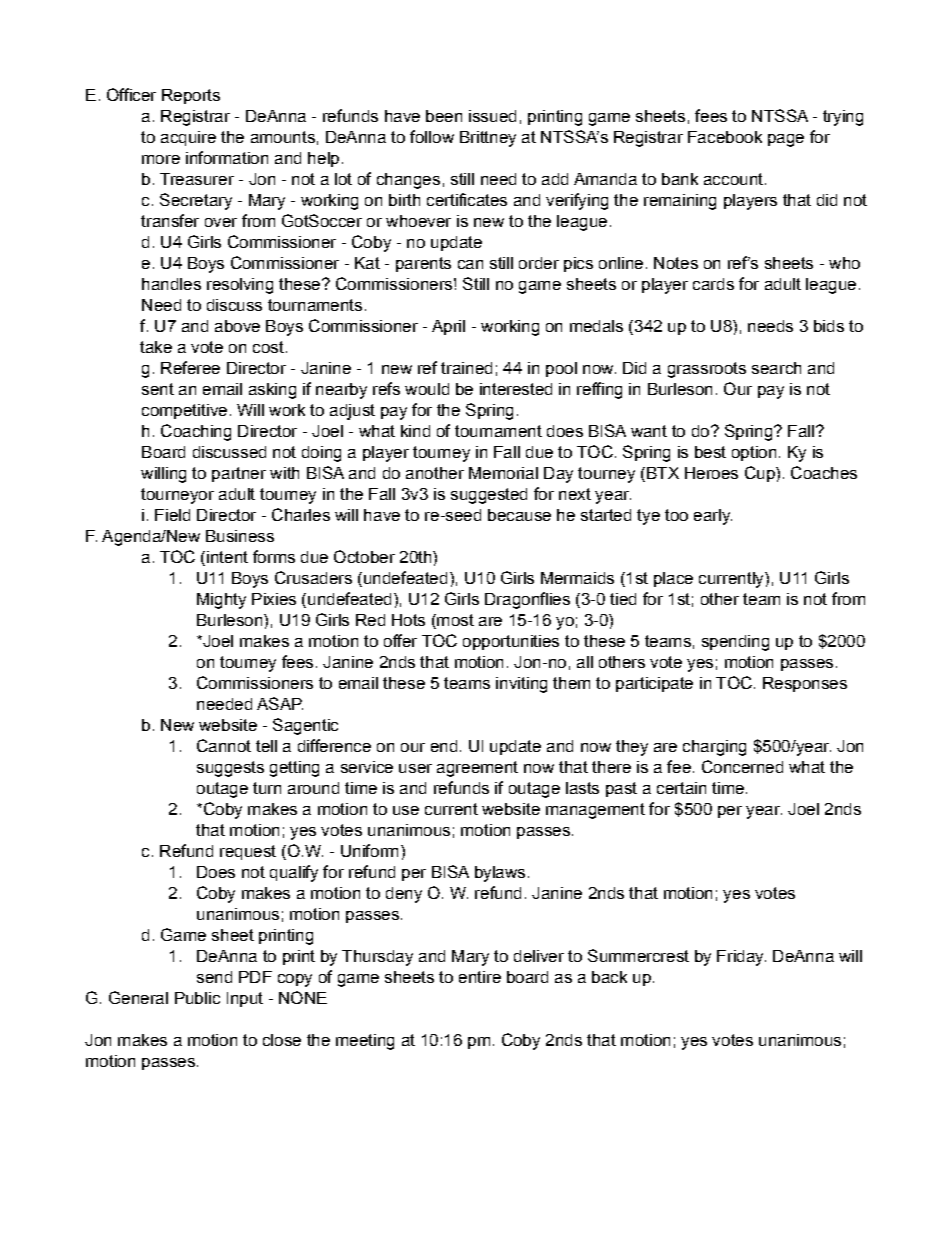  I want to click on Public, so click(197, 998).
